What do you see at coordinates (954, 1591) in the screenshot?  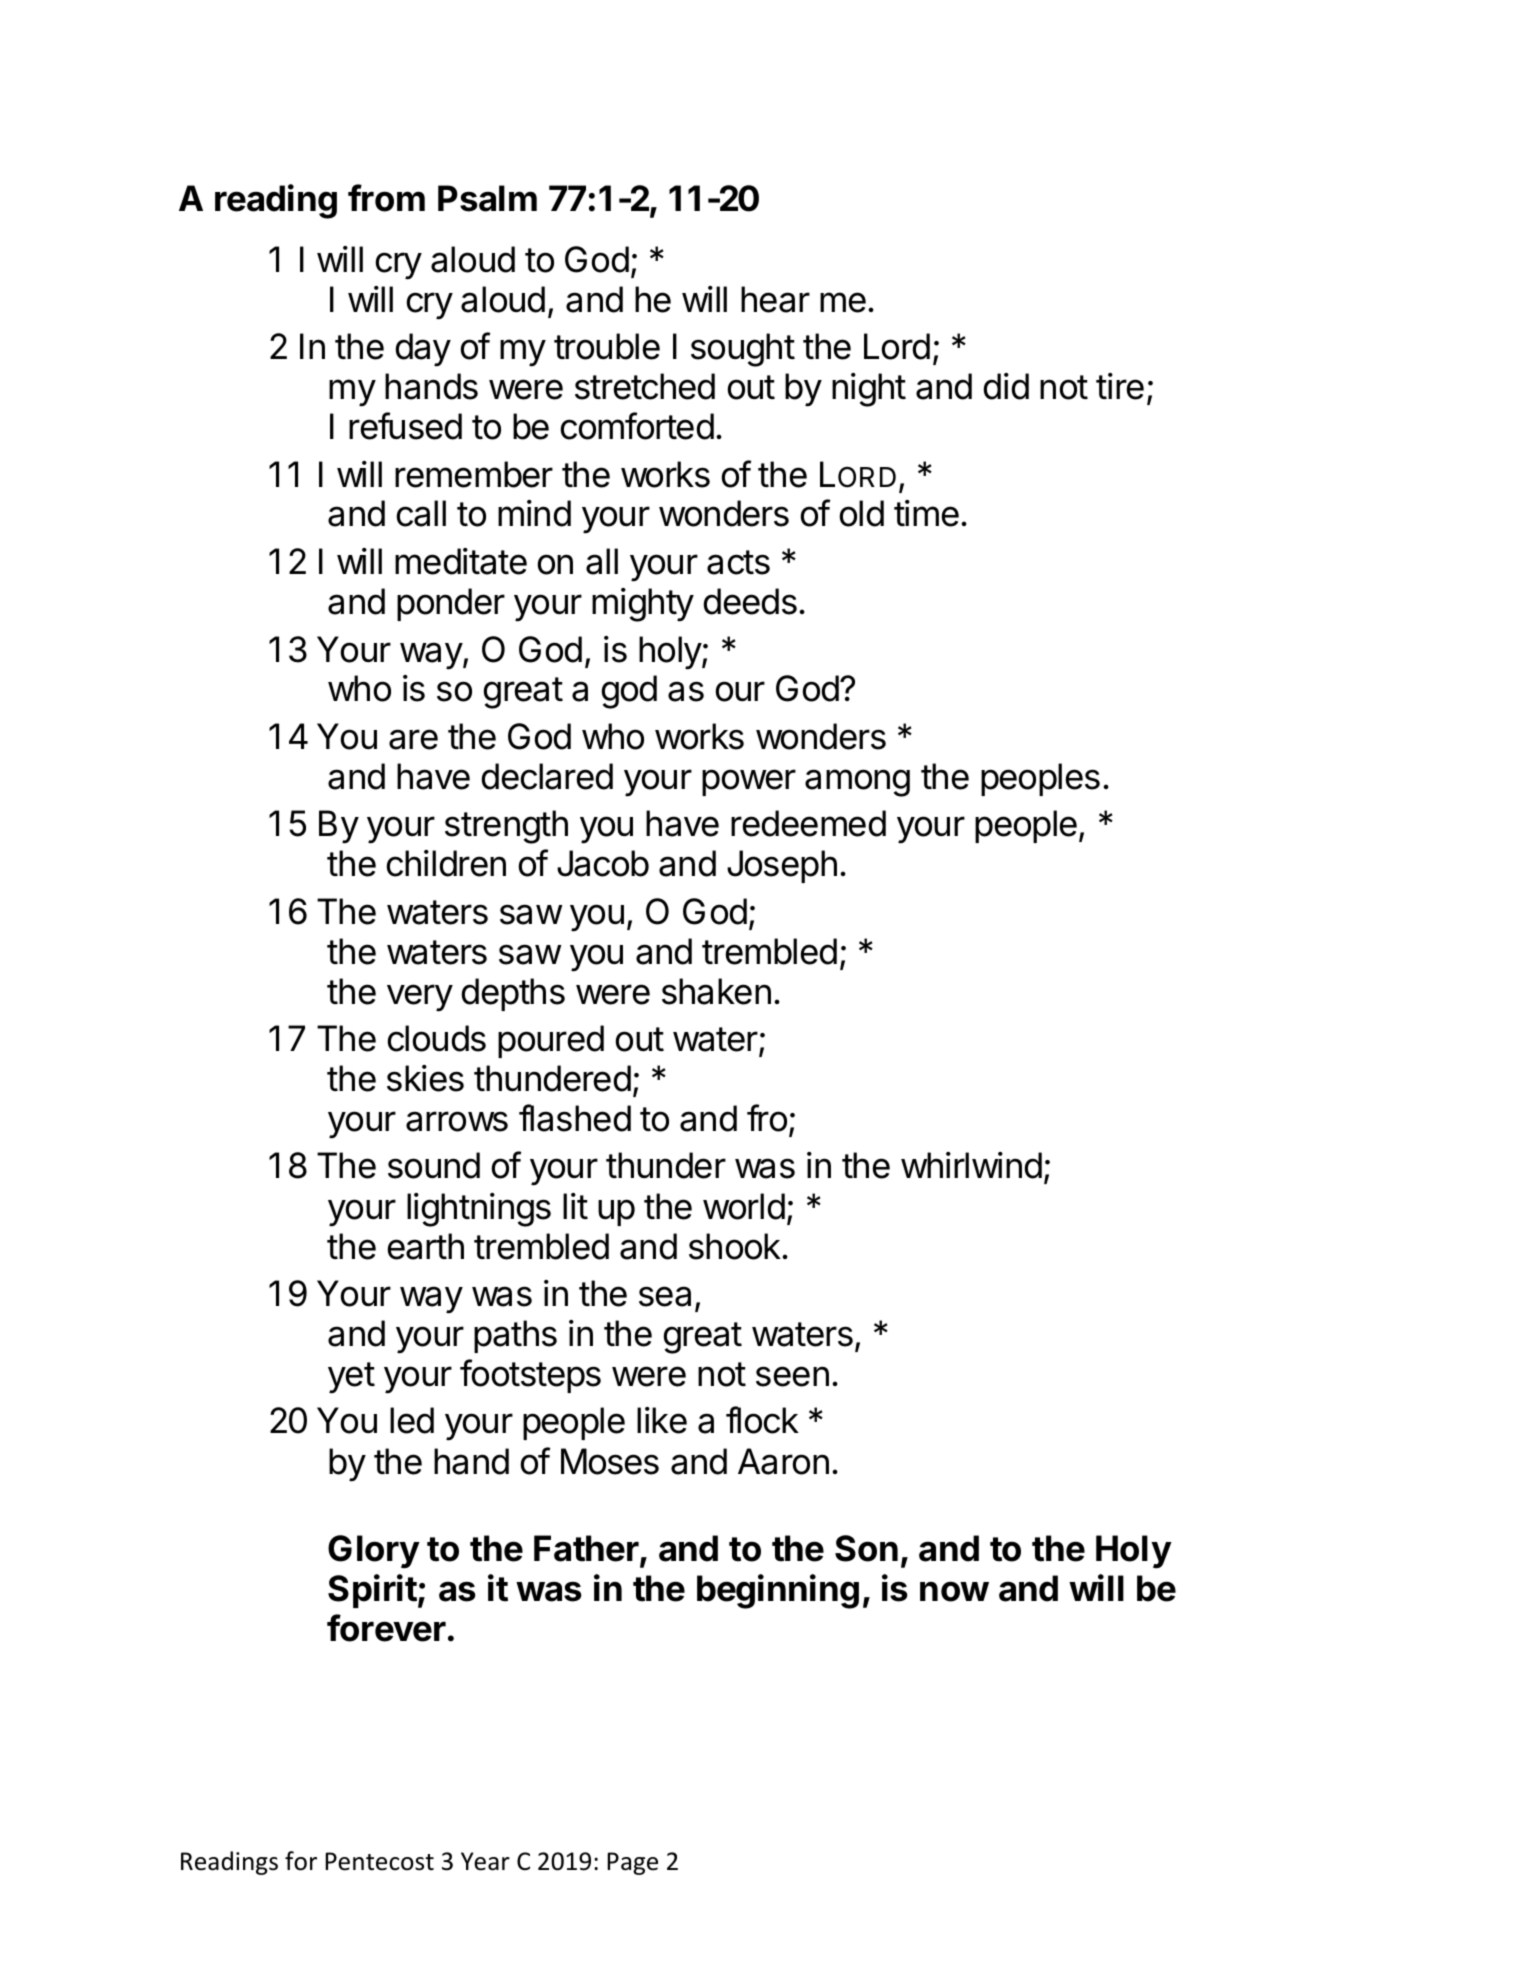 I see `now` at bounding box center [954, 1591].
